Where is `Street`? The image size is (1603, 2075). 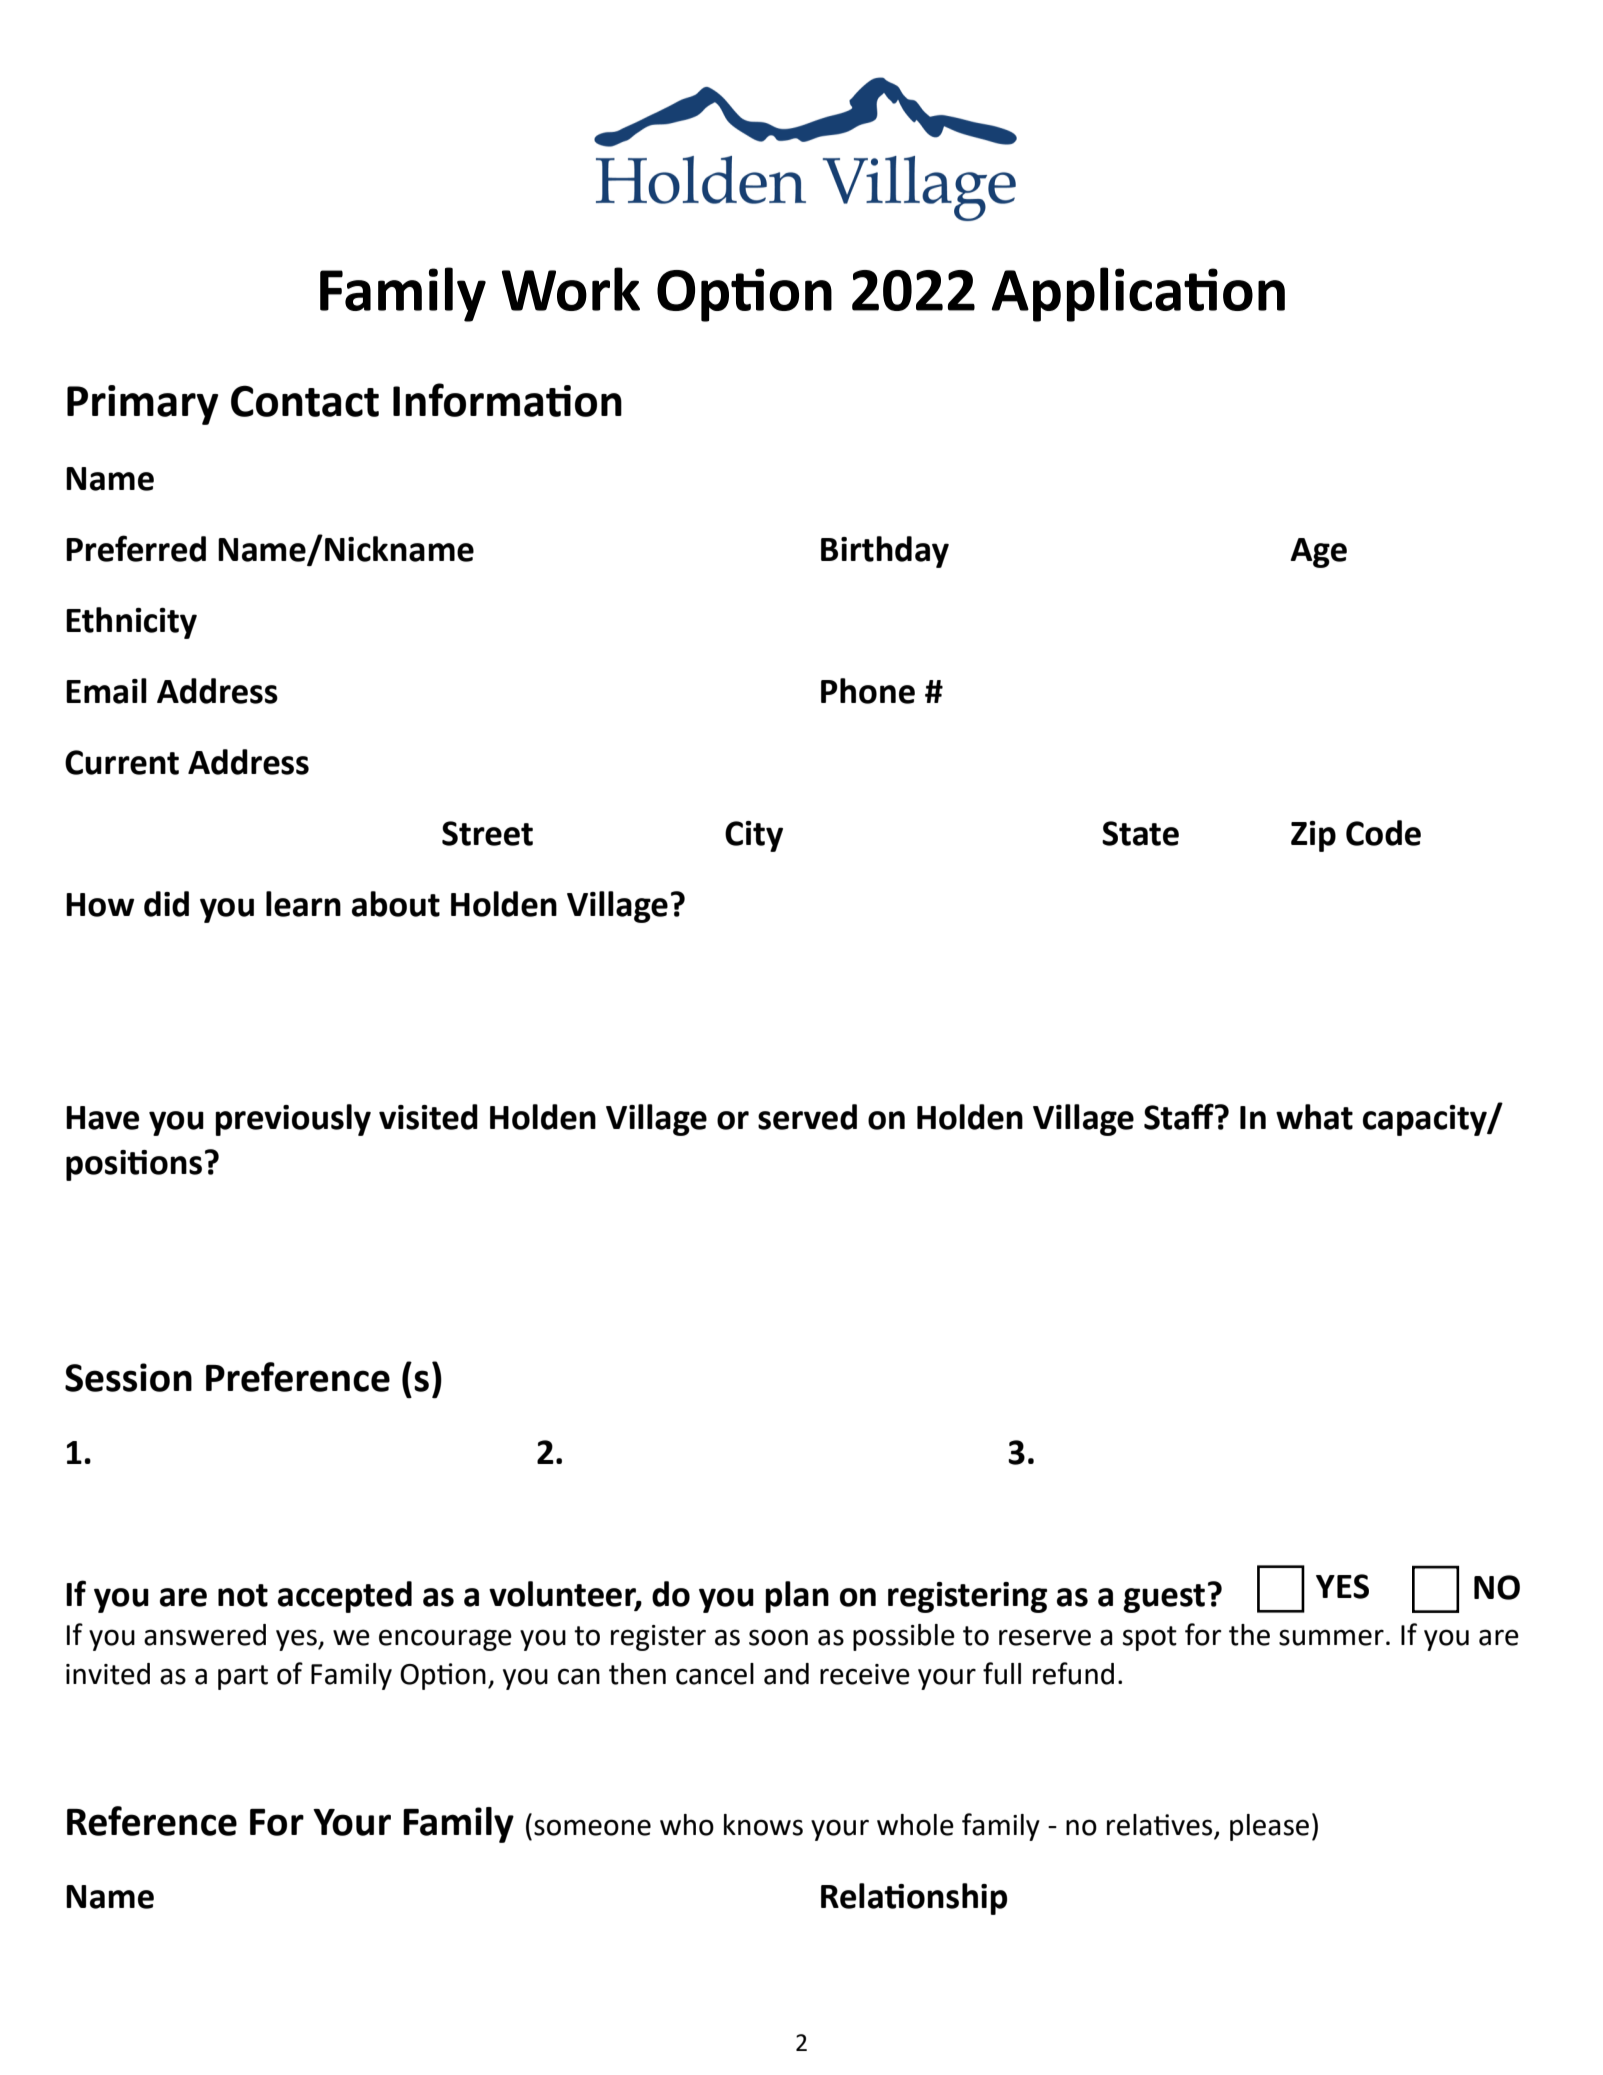 Street is located at coordinates (487, 833).
